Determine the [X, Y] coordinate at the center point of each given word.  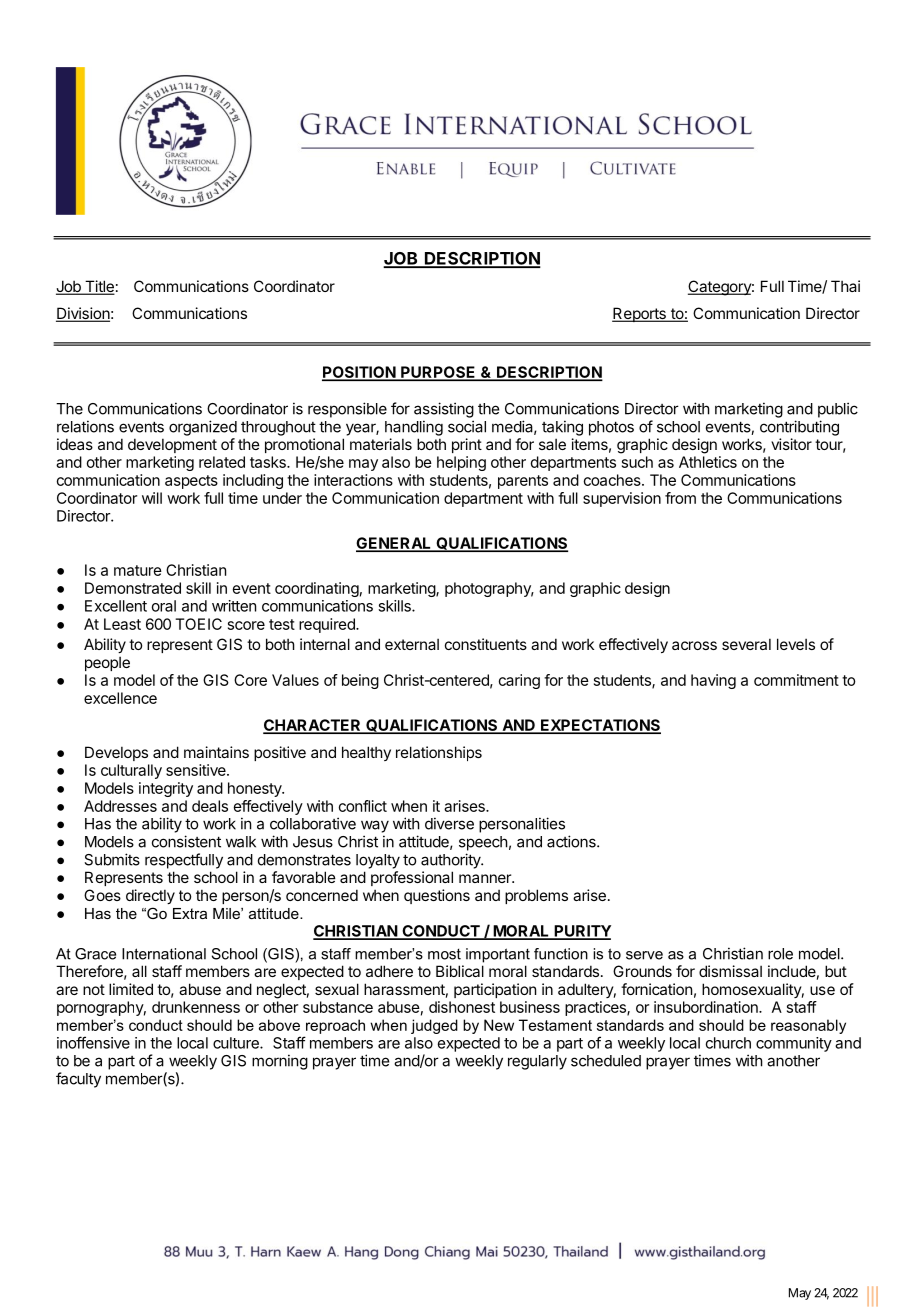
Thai [845, 286]
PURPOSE [438, 373]
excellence [120, 698]
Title [99, 287]
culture [237, 1043]
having [713, 681]
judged [434, 1026]
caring [519, 681]
